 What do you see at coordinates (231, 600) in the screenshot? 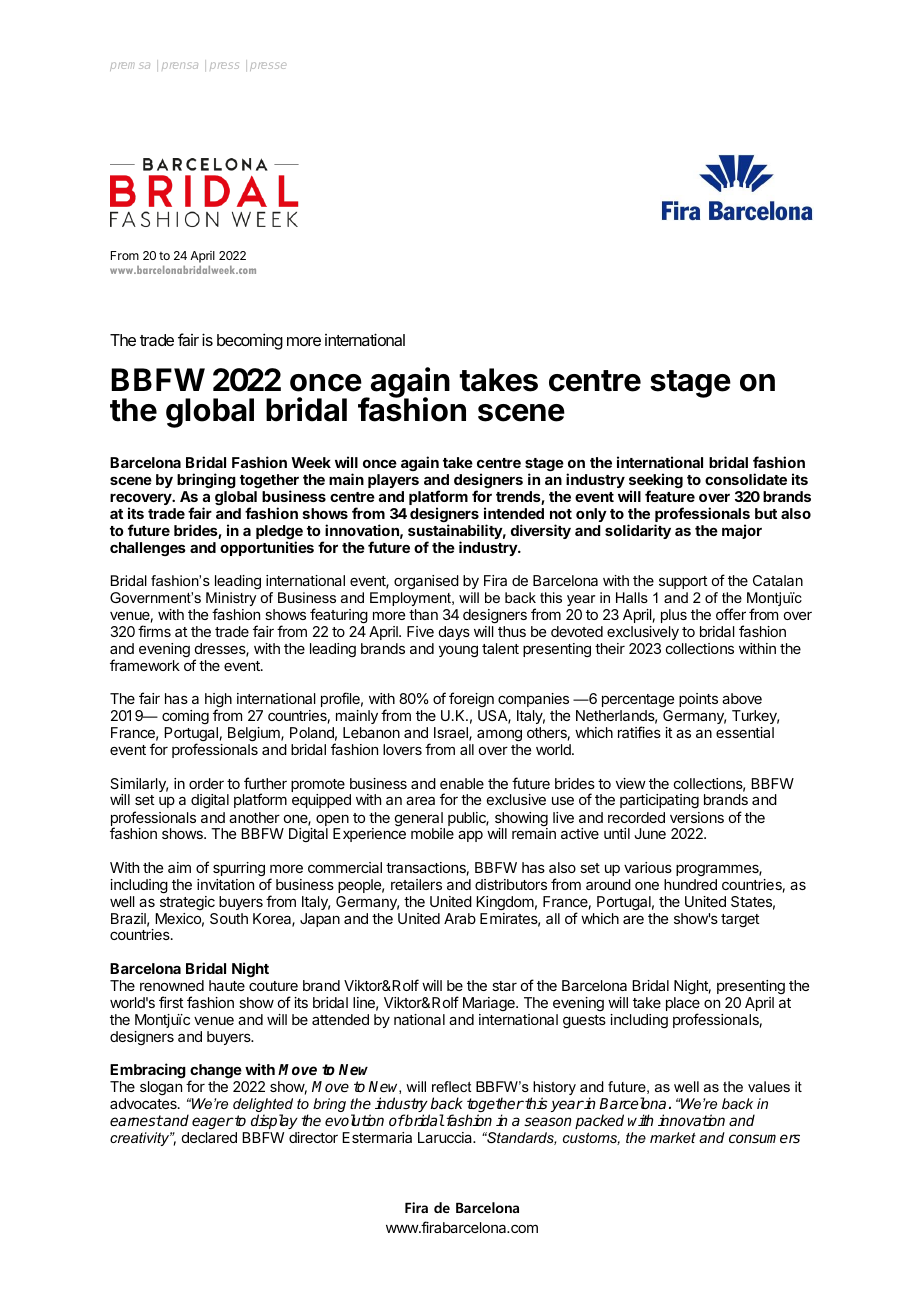
I see `Ministry` at bounding box center [231, 600].
